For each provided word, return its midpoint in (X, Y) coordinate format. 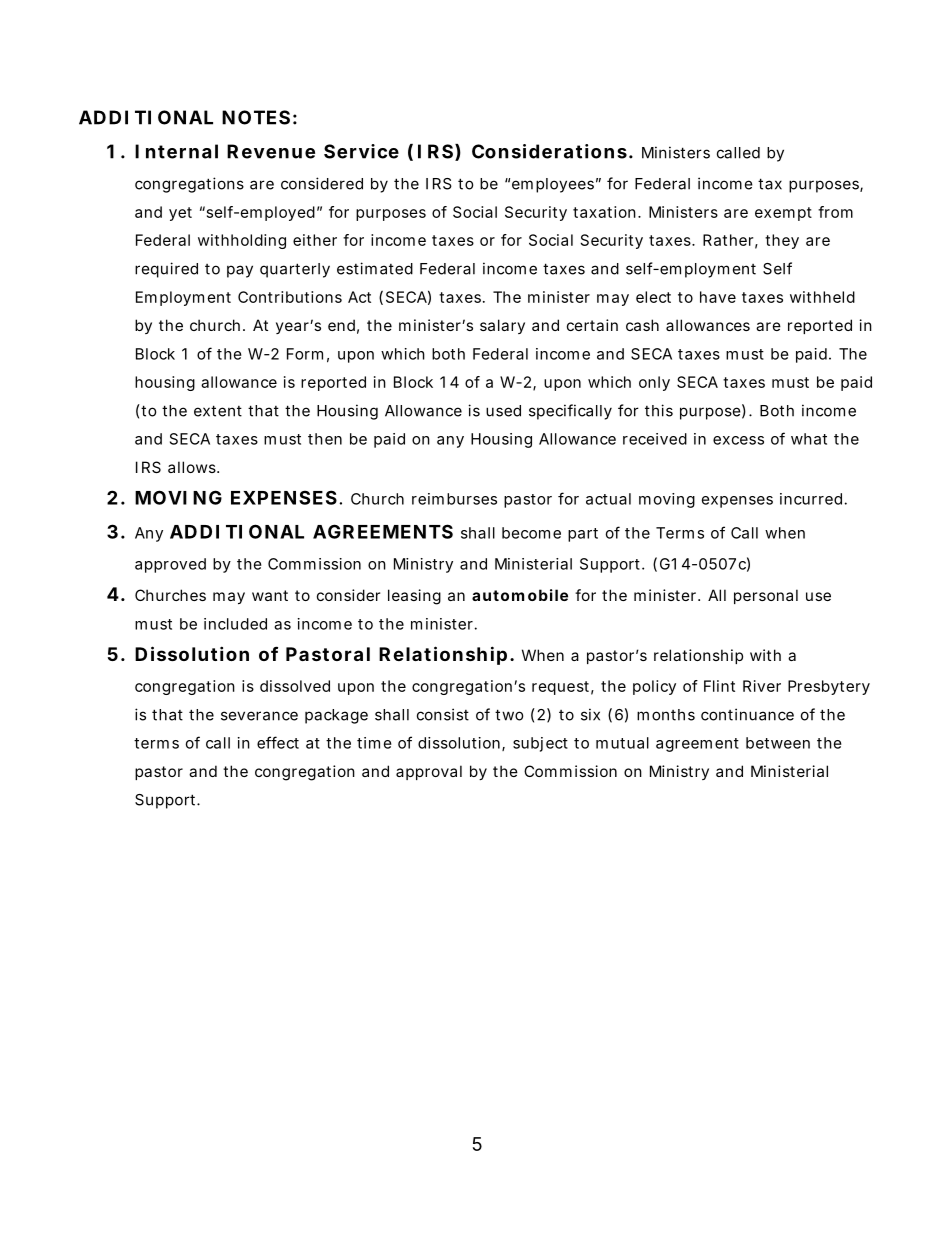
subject (540, 744)
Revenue (271, 151)
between (778, 743)
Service (361, 151)
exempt (783, 214)
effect (278, 742)
